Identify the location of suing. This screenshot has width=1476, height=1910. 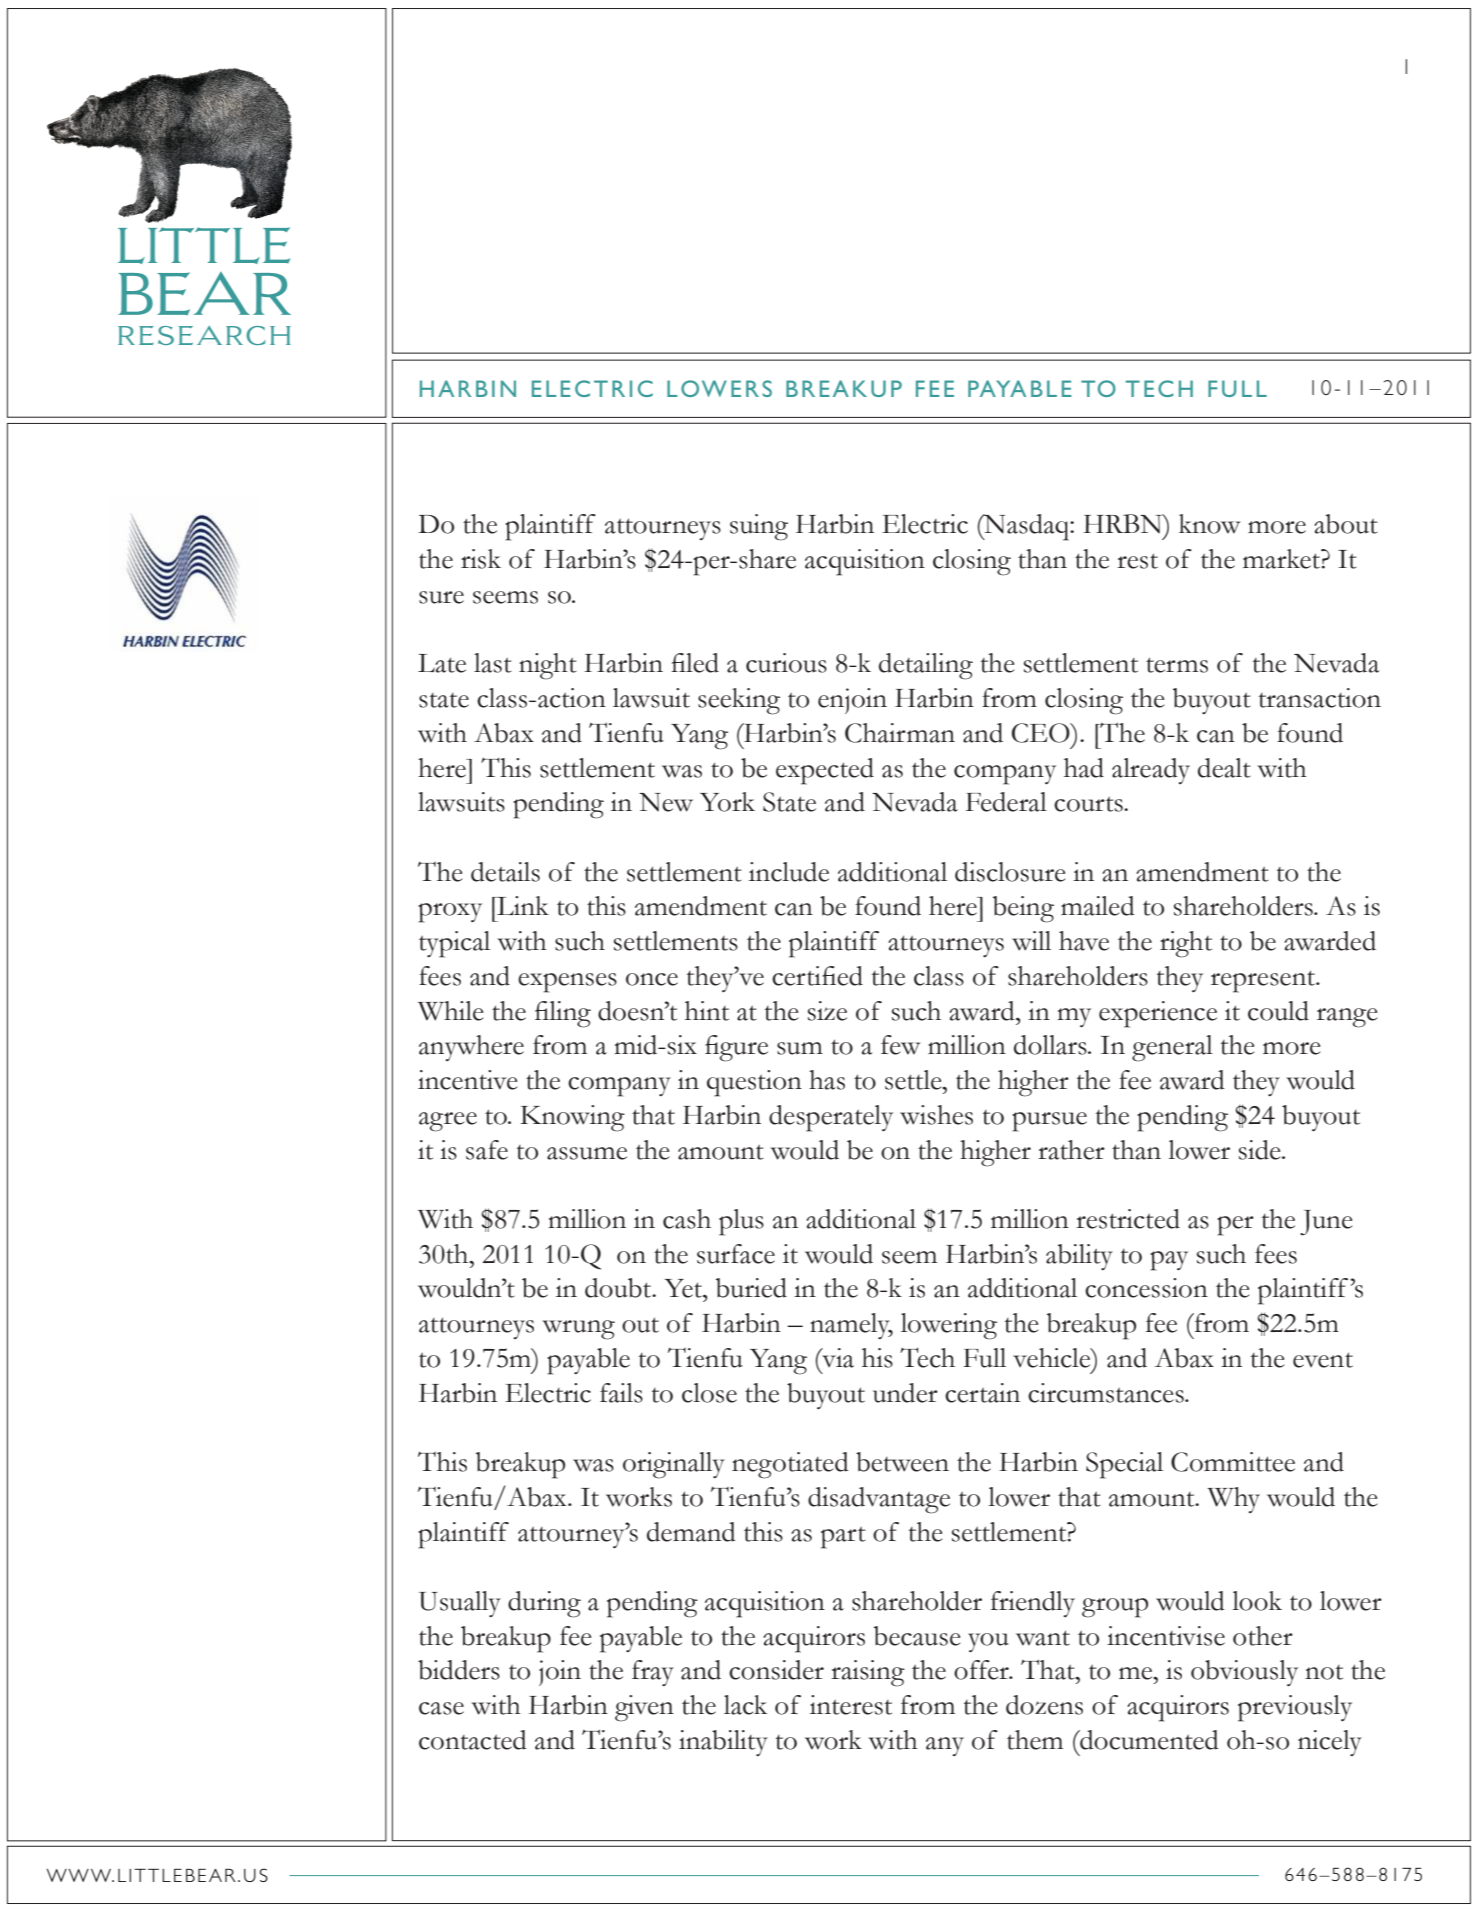
(759, 527).
